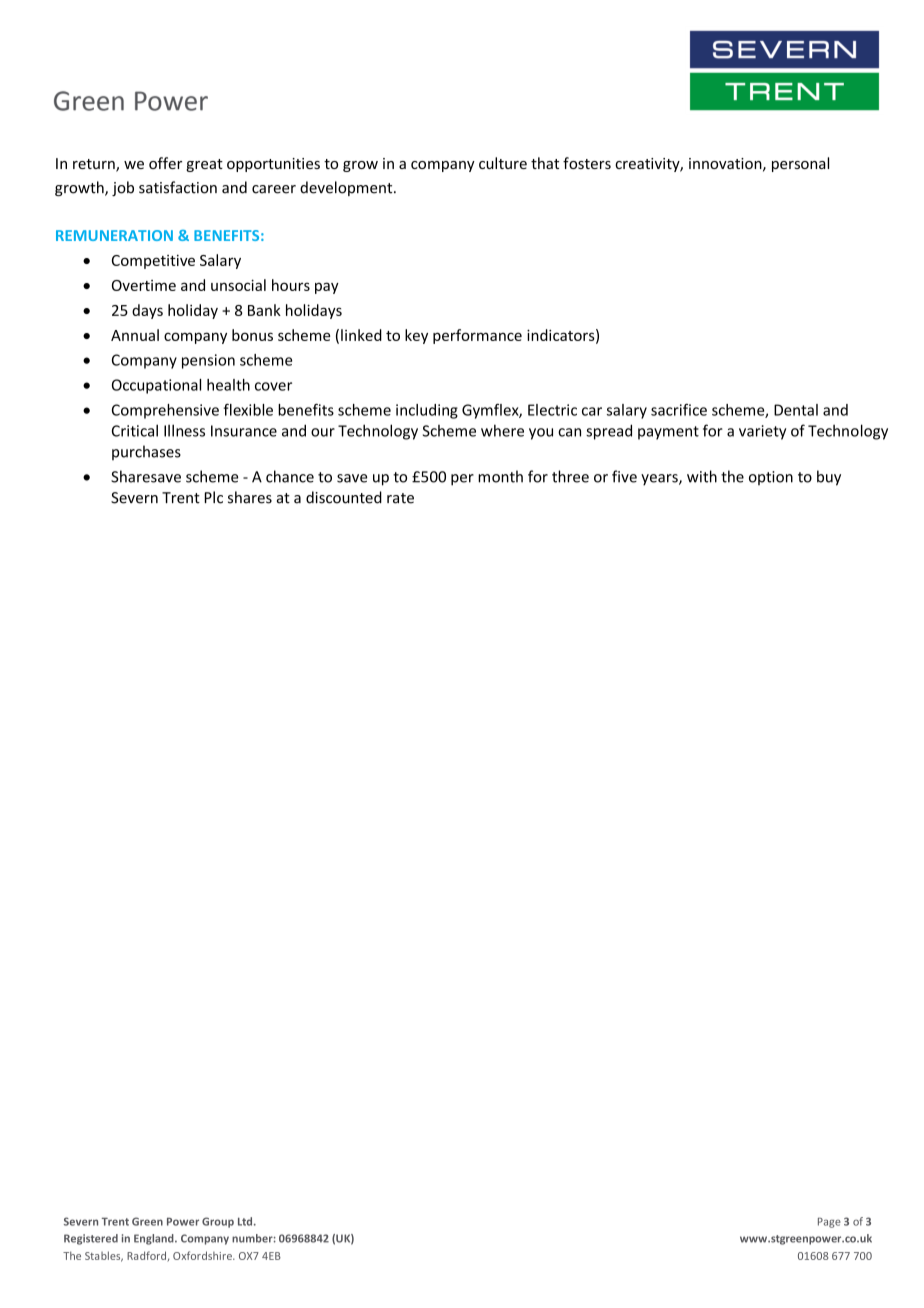  What do you see at coordinates (218, 1222) in the document?
I see `Group` at bounding box center [218, 1222].
